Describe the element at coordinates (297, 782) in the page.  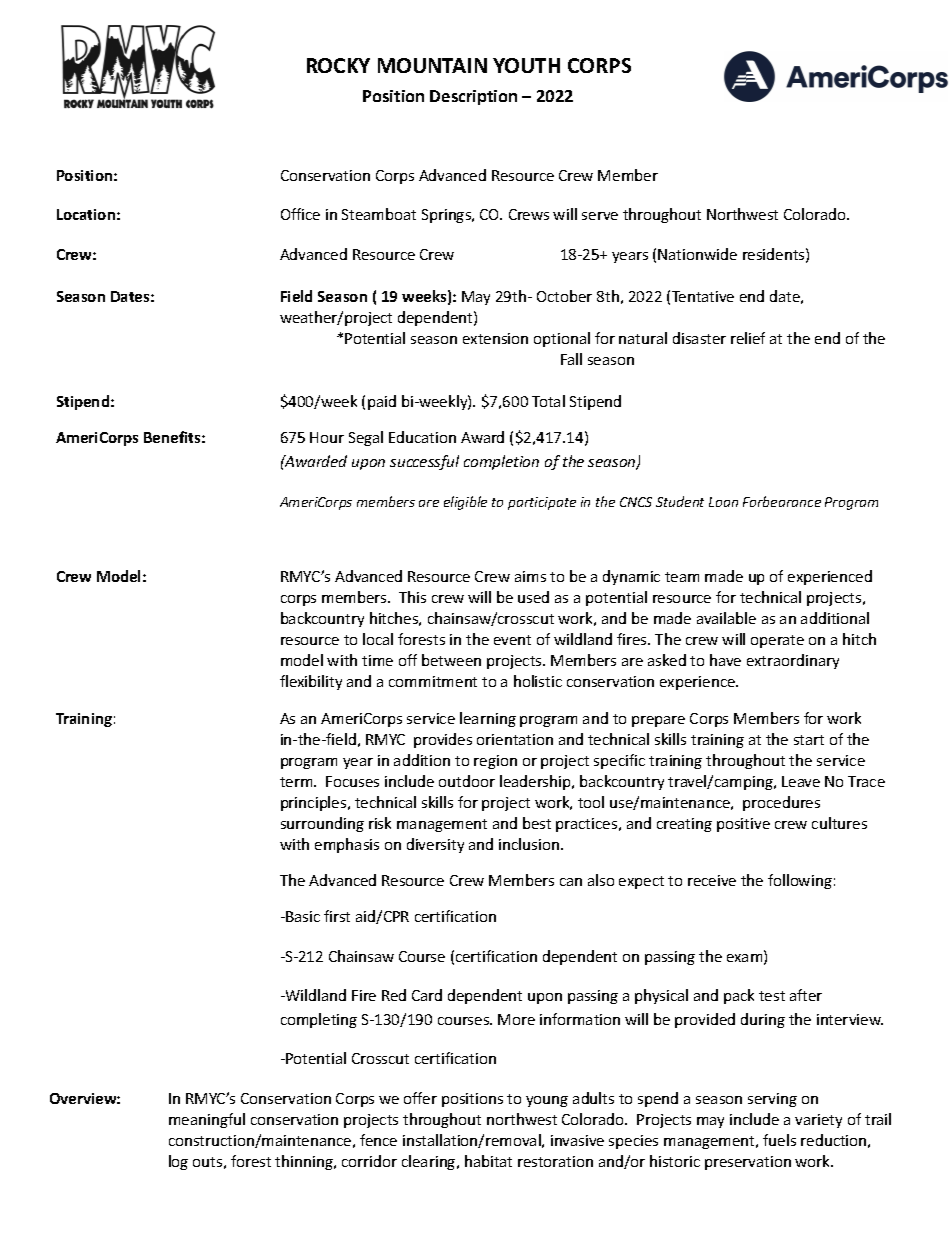
I see `term` at that location.
